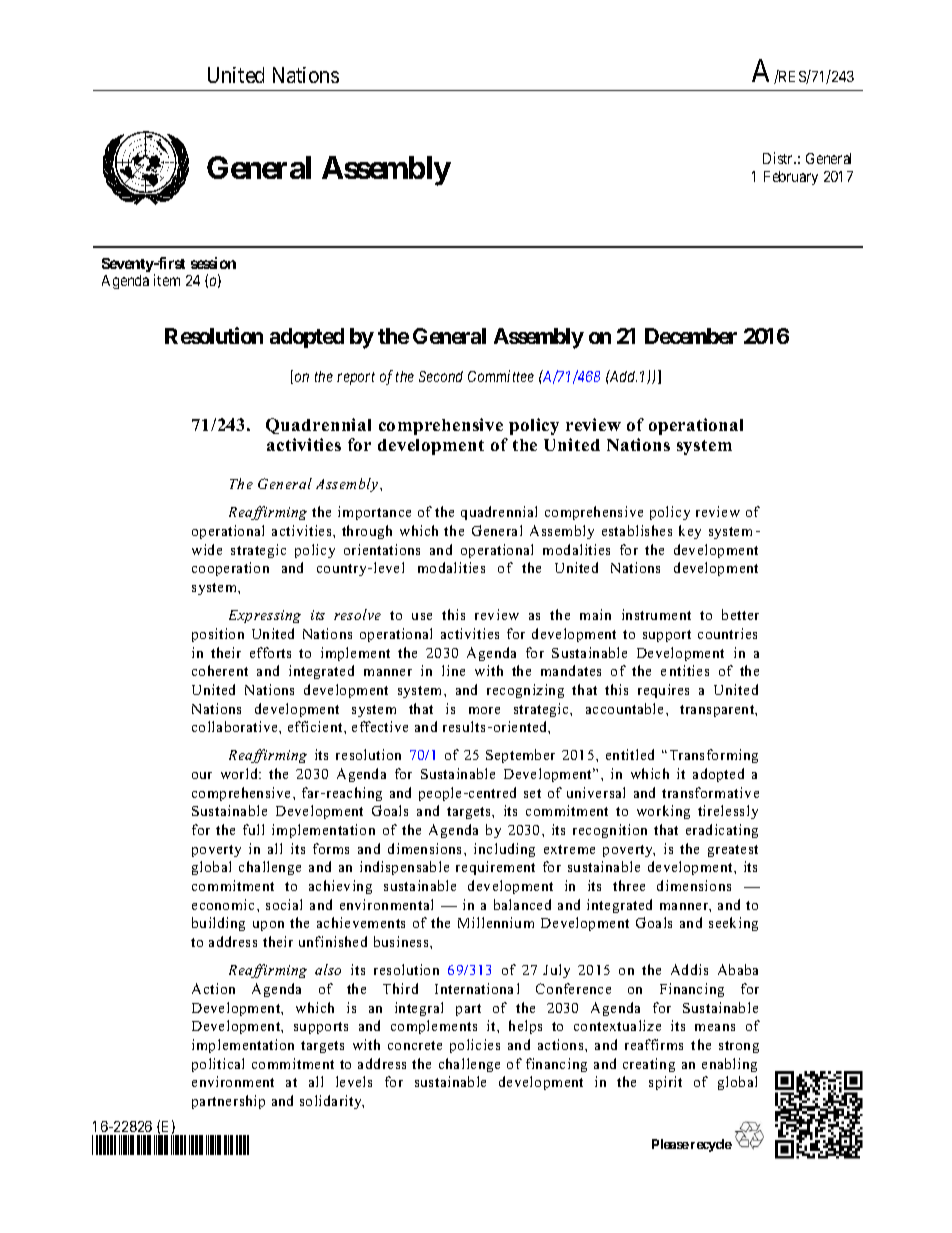  What do you see at coordinates (220, 670) in the screenshot?
I see `coherent` at bounding box center [220, 670].
